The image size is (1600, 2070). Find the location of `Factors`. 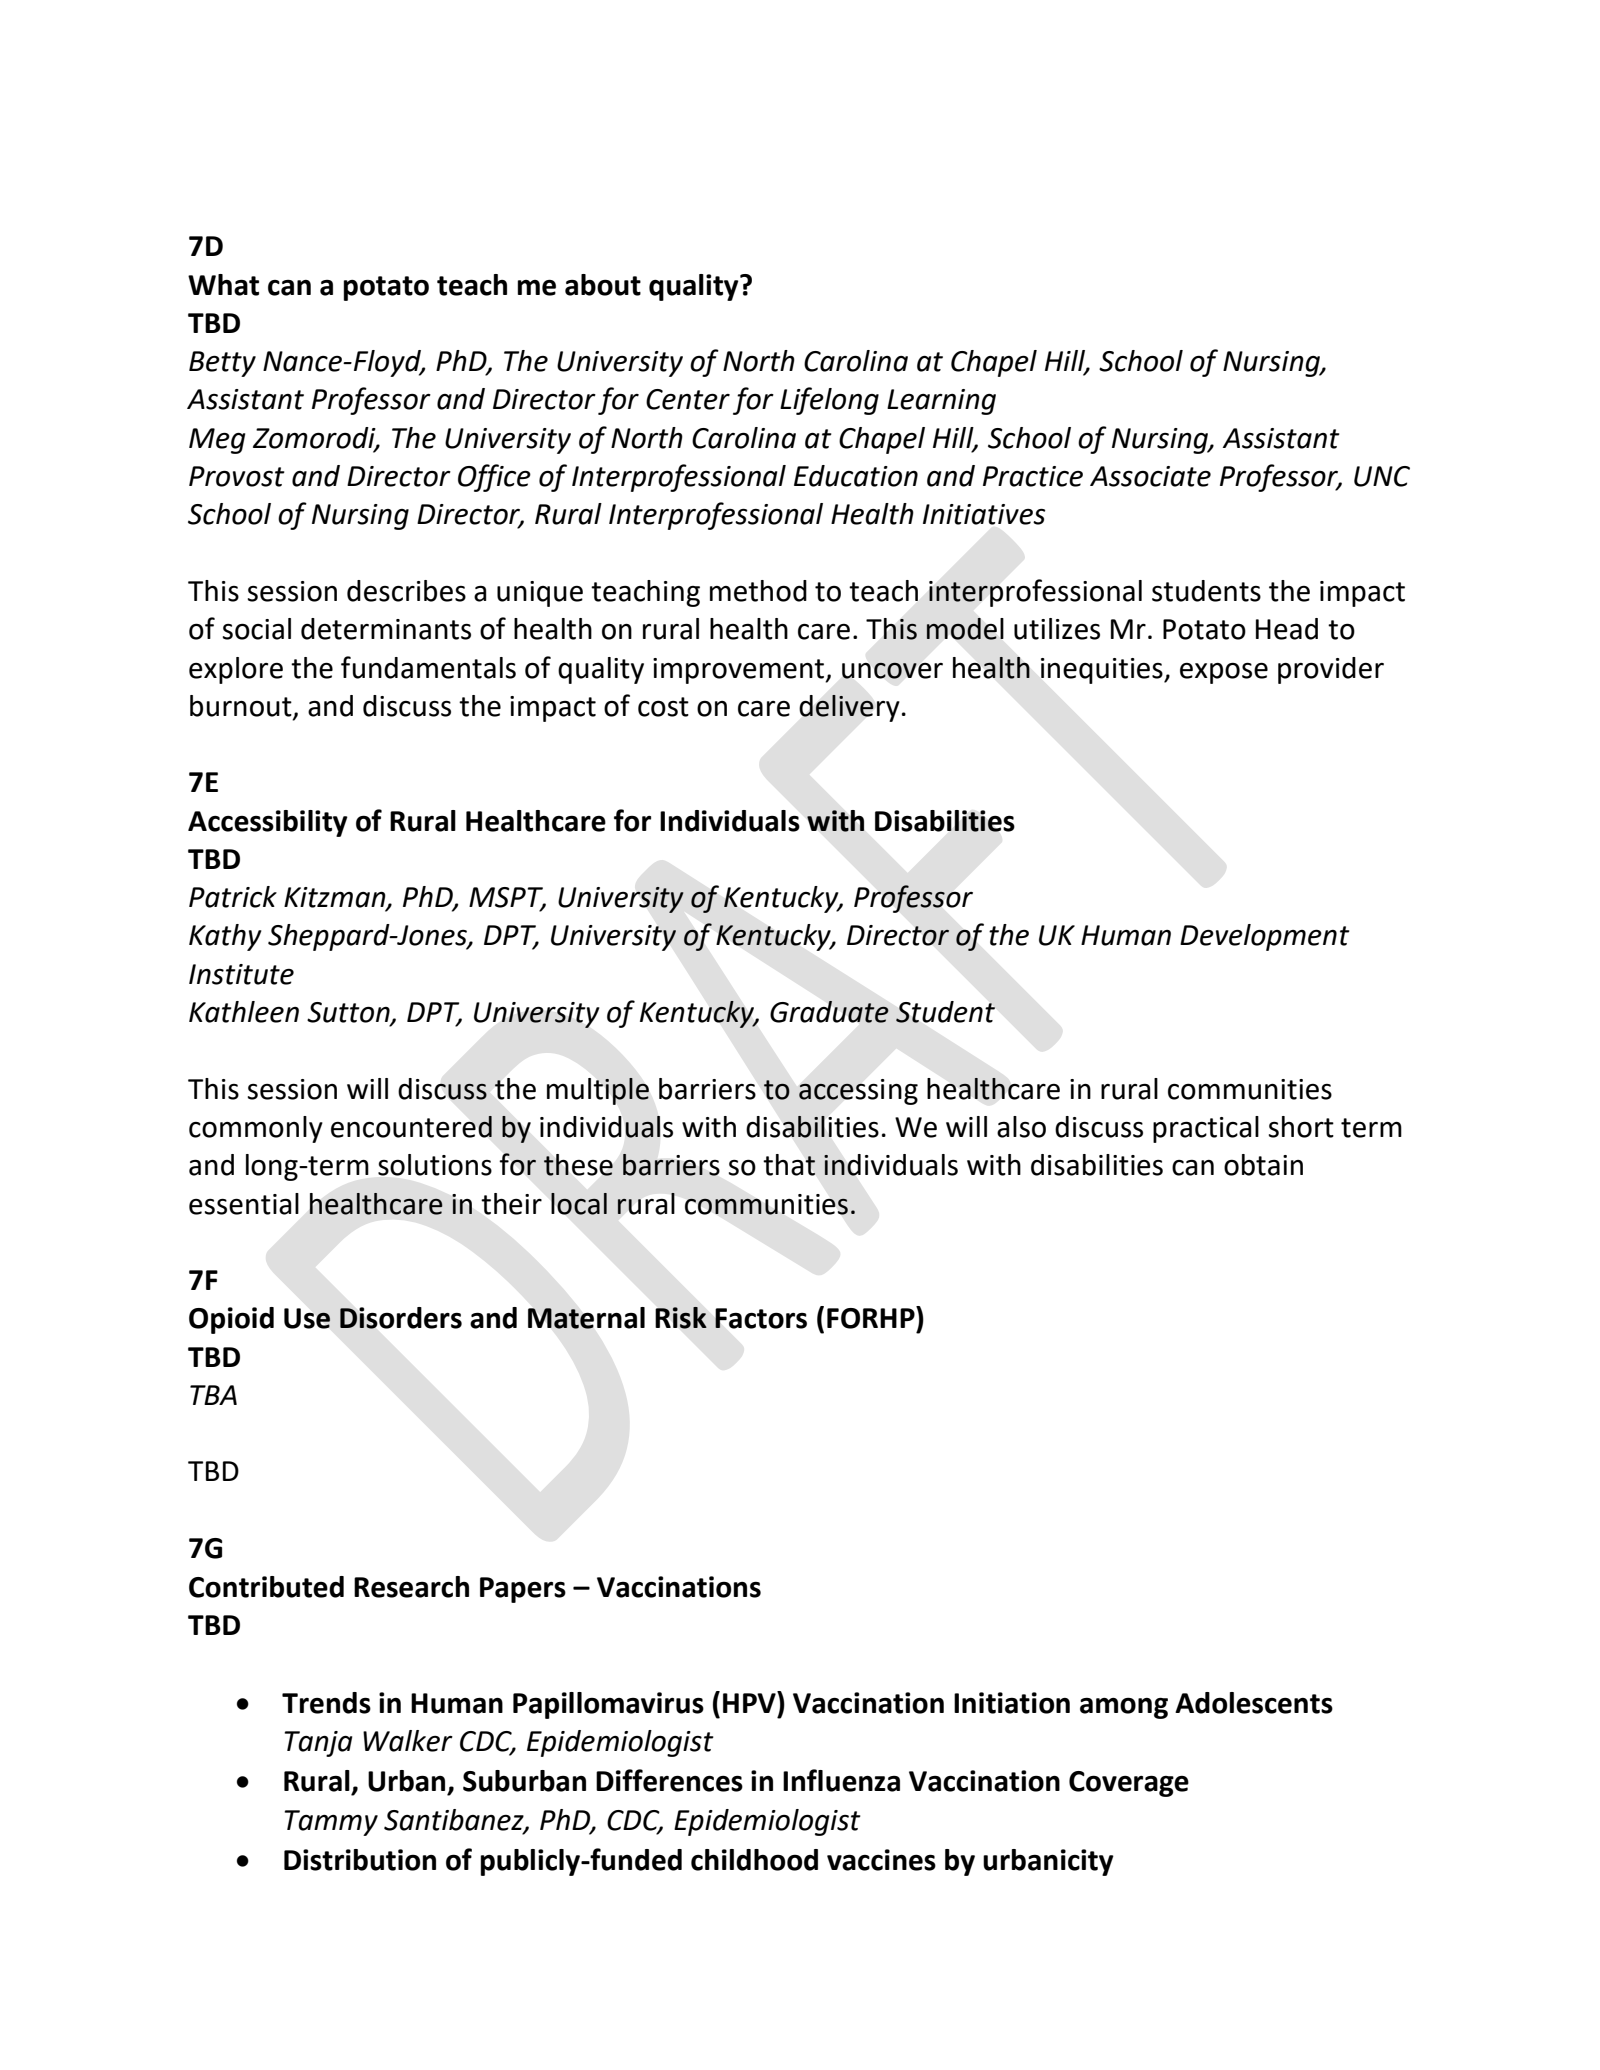

Factors is located at coordinates (761, 1318).
